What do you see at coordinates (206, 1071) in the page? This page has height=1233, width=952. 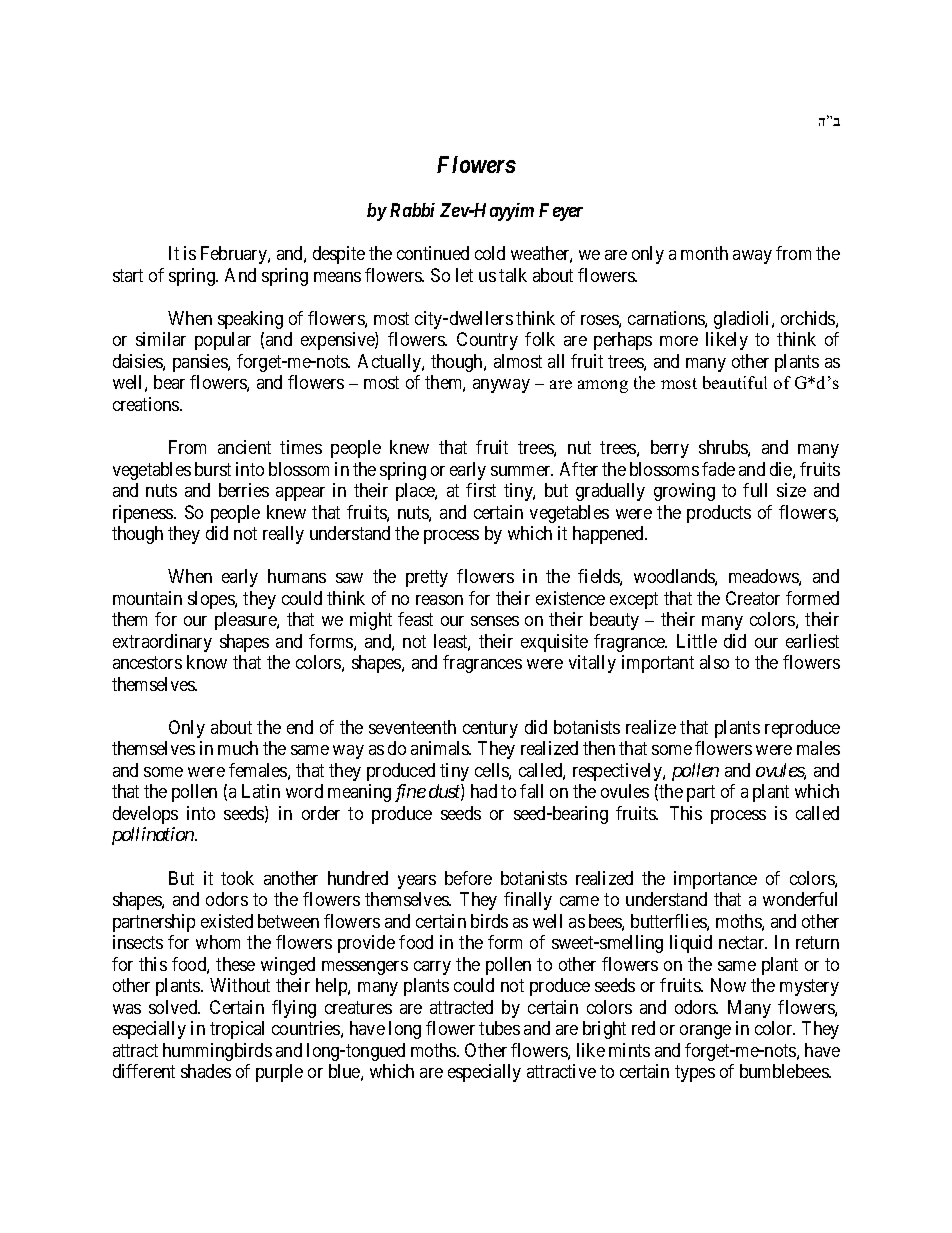 I see `shades` at bounding box center [206, 1071].
